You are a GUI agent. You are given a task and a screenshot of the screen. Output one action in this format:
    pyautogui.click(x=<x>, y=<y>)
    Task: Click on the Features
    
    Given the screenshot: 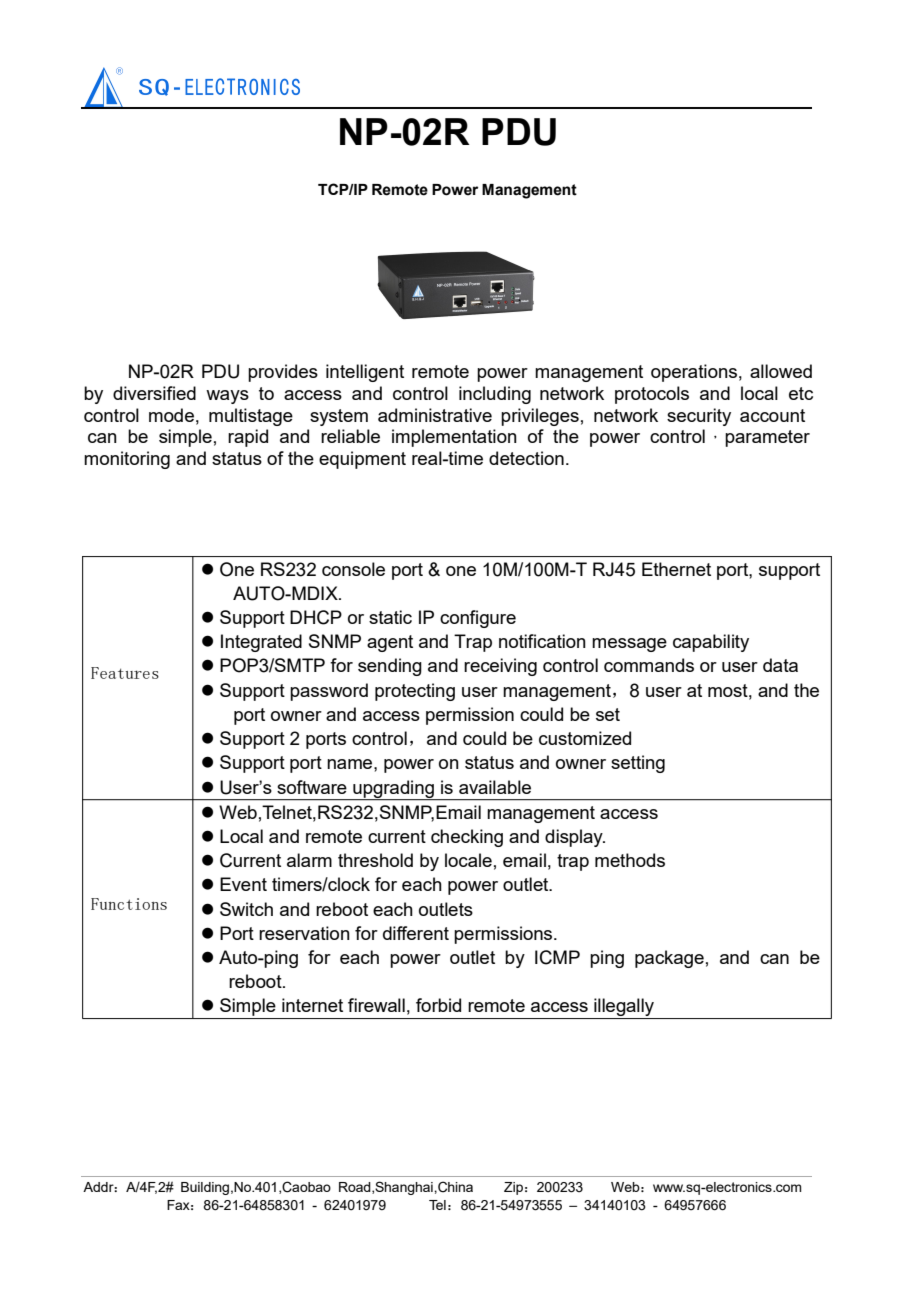 What is the action you would take?
    pyautogui.click(x=125, y=673)
